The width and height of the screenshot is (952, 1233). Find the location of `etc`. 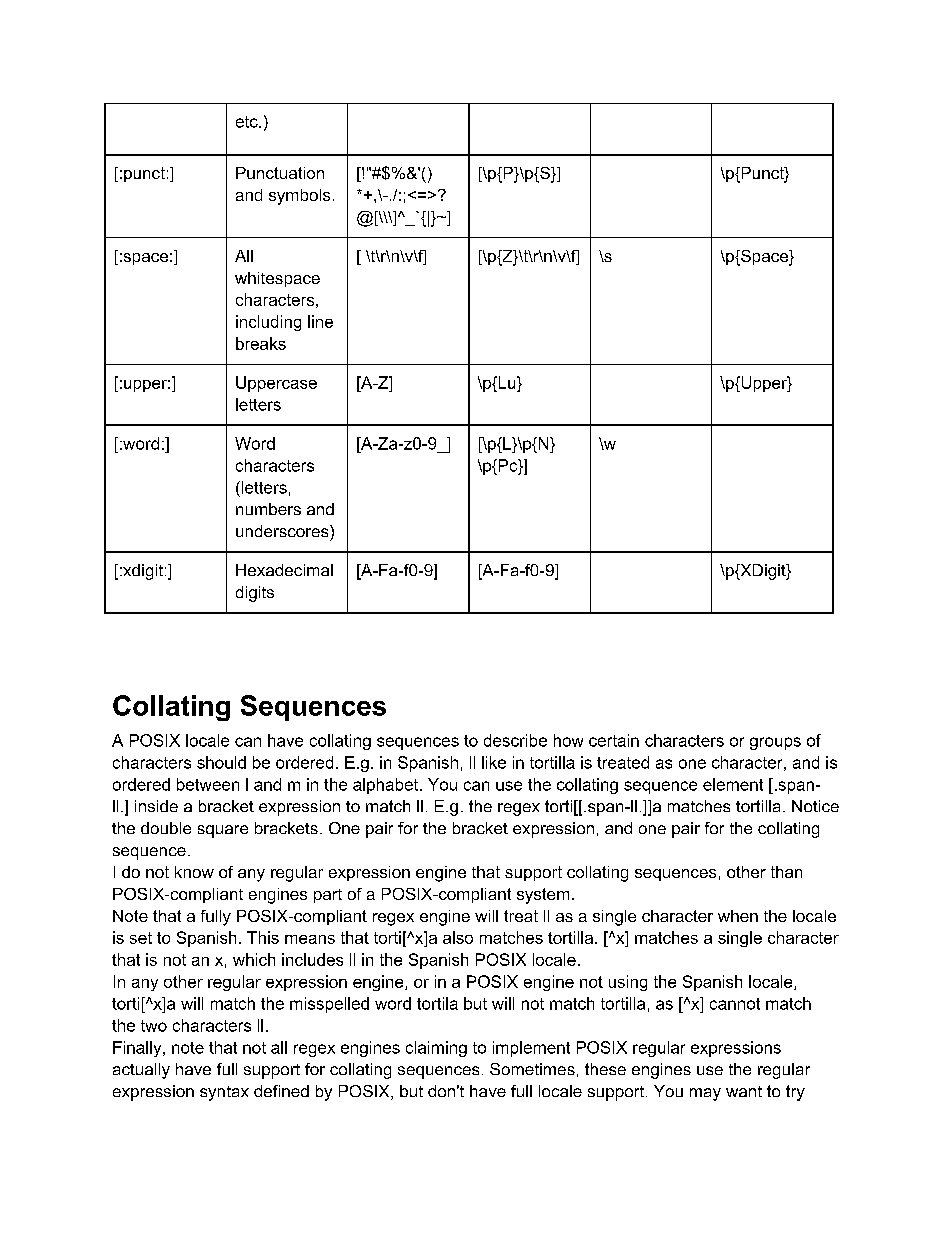

etc is located at coordinates (248, 122).
